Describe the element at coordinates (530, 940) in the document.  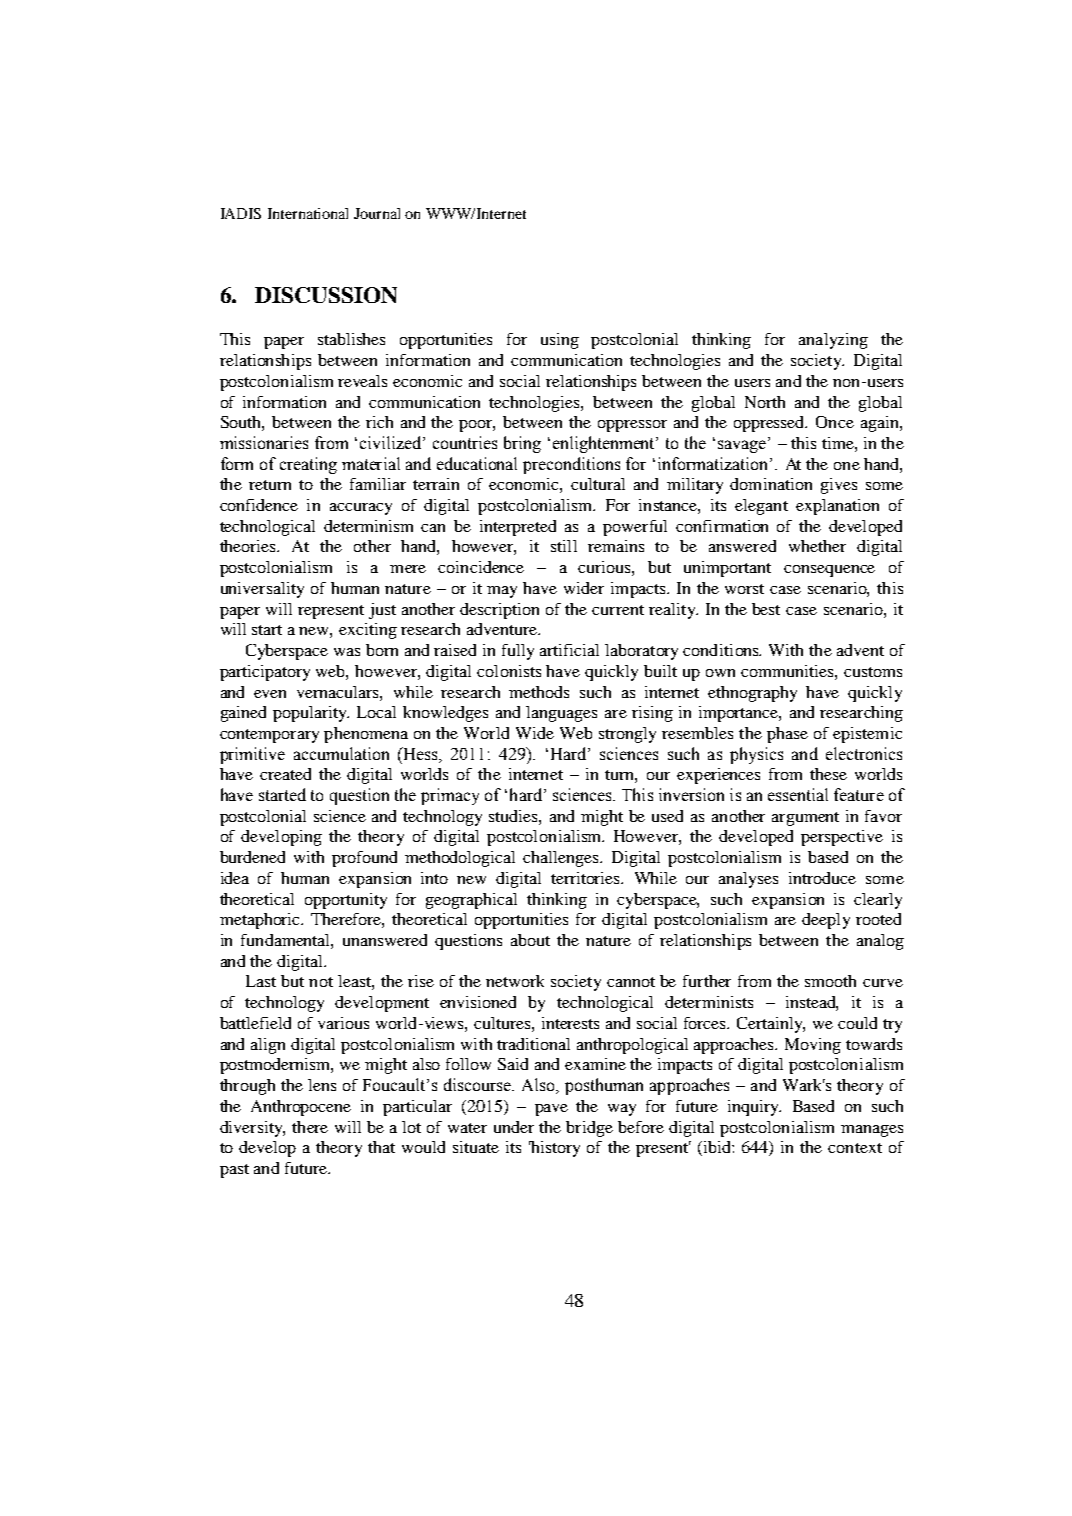
I see `about` at that location.
